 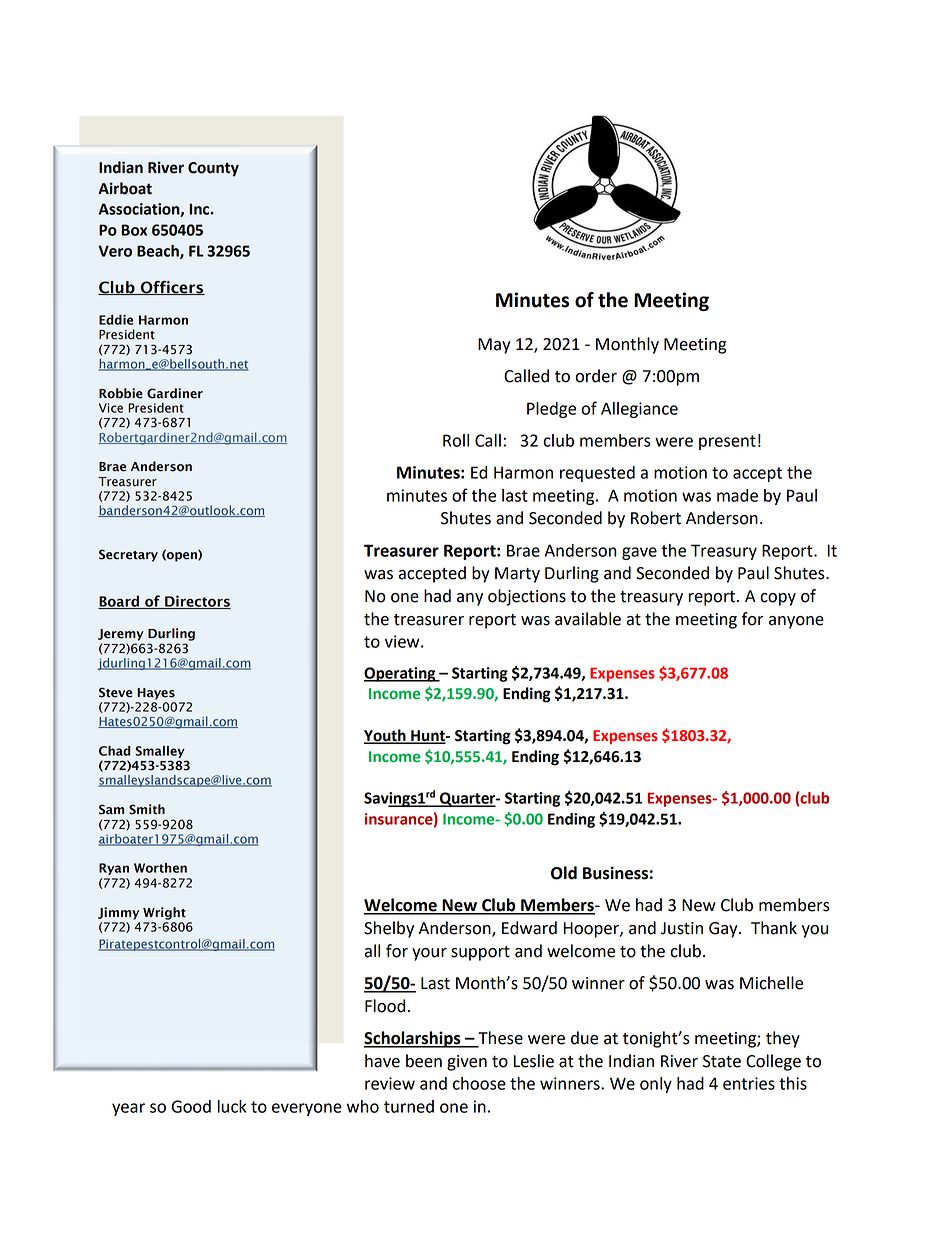 I want to click on May, so click(x=494, y=346).
